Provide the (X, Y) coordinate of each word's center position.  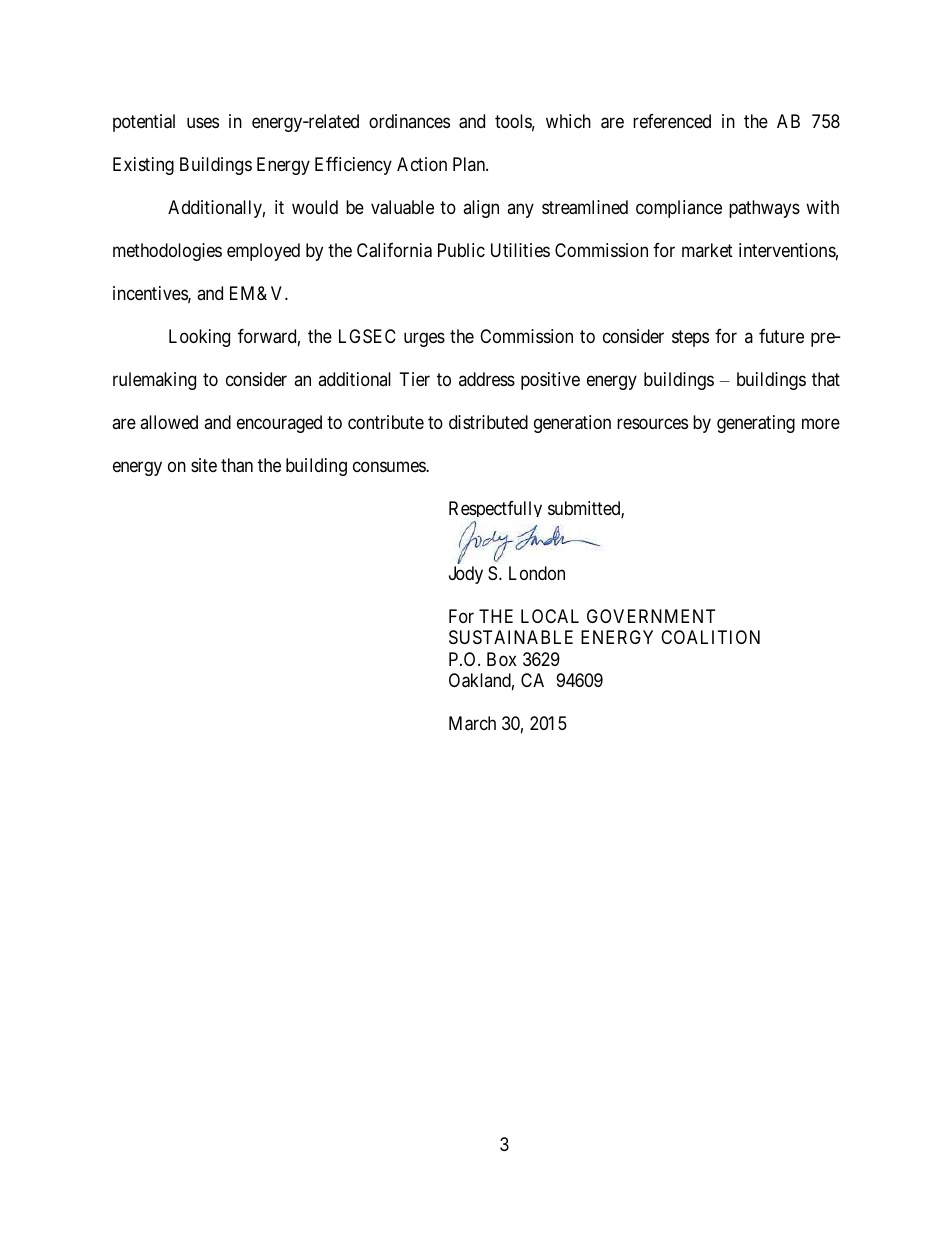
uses (203, 123)
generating (756, 424)
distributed (488, 422)
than (237, 465)
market (707, 250)
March (472, 723)
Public (461, 250)
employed (263, 252)
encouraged (279, 424)
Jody (466, 575)
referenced (672, 121)
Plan (470, 164)
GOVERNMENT (651, 616)
